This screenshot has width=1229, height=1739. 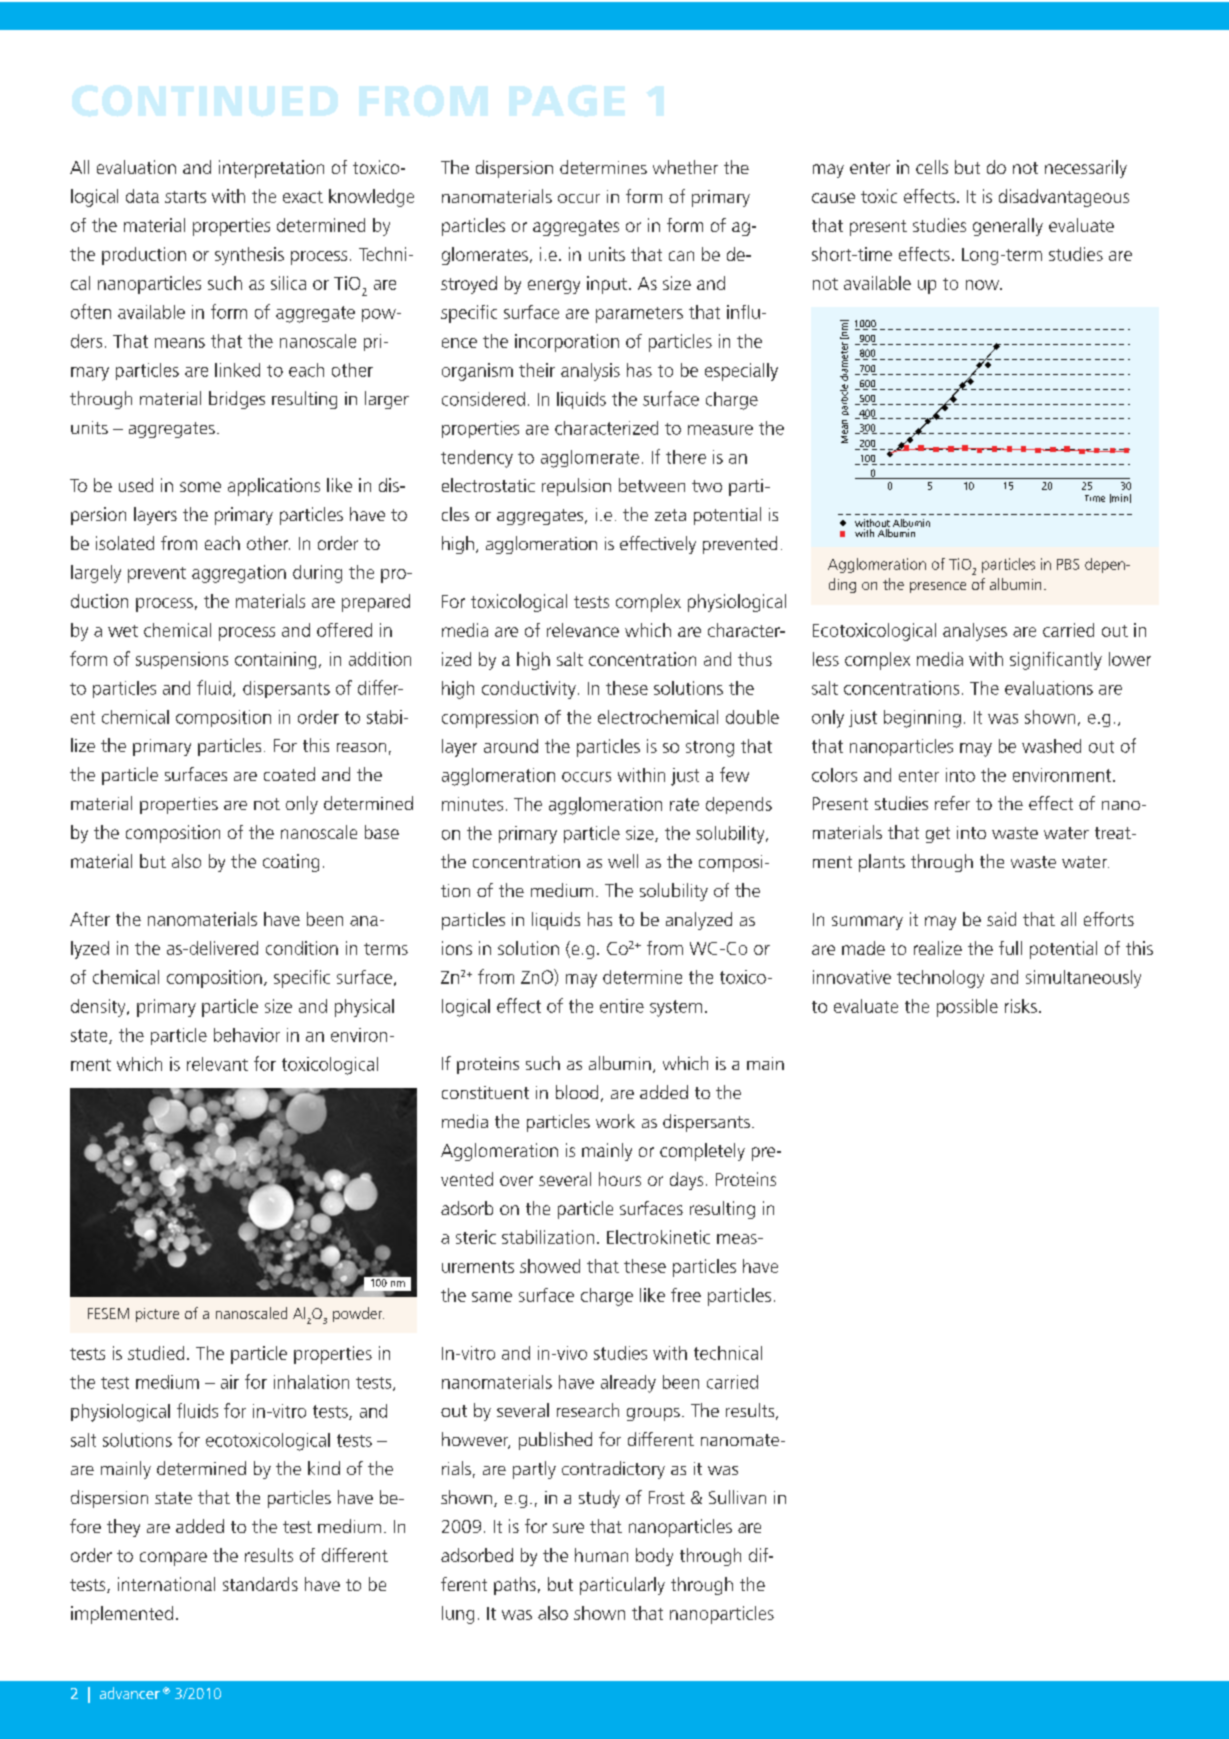 What do you see at coordinates (1051, 746) in the screenshot?
I see `washed` at bounding box center [1051, 746].
